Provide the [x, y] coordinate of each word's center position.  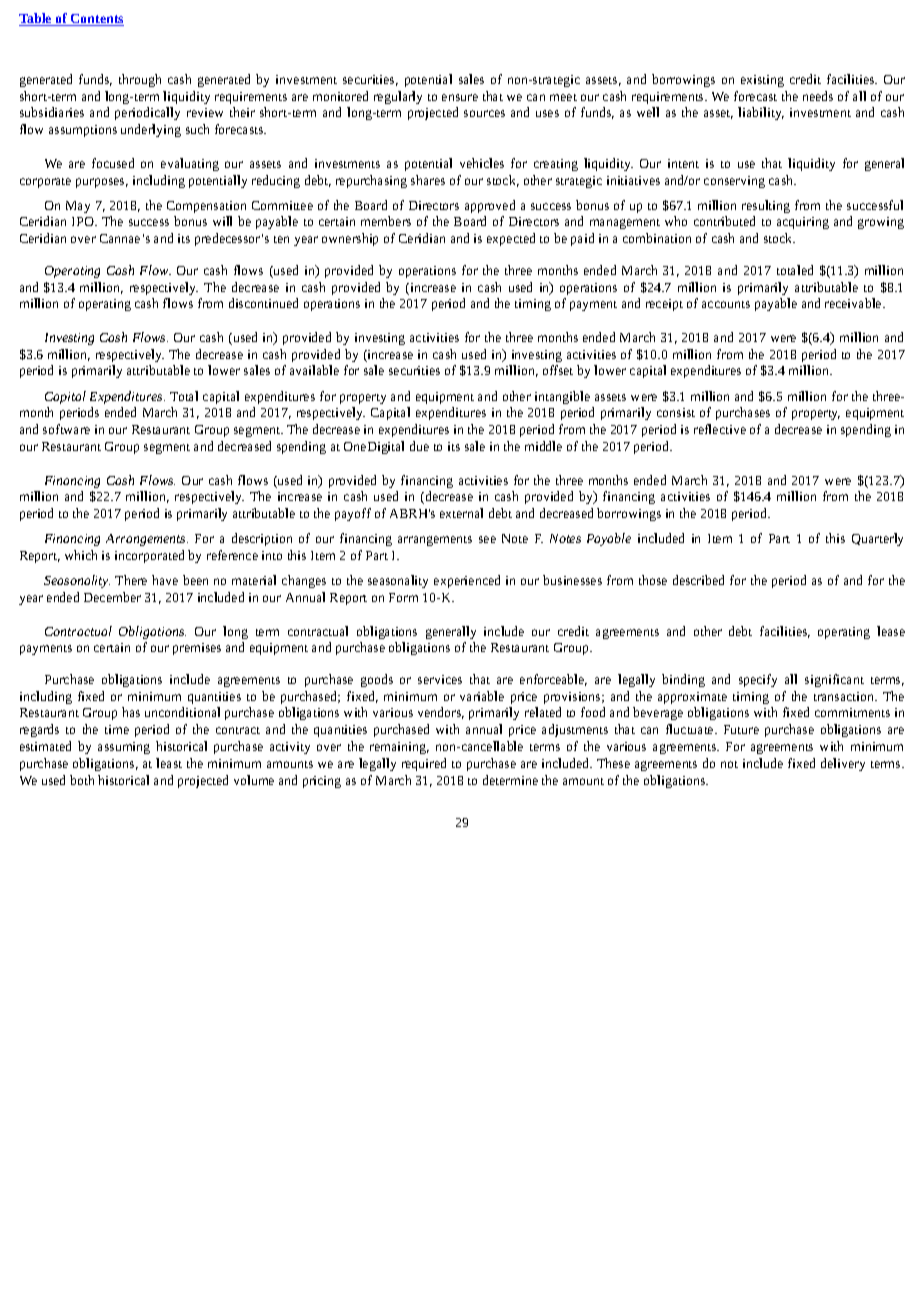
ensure [460, 97]
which [81, 555]
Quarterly [877, 539]
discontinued [263, 303]
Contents [96, 20]
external [461, 513]
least [169, 763]
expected [511, 239]
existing [762, 81]
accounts [726, 304]
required [424, 764]
